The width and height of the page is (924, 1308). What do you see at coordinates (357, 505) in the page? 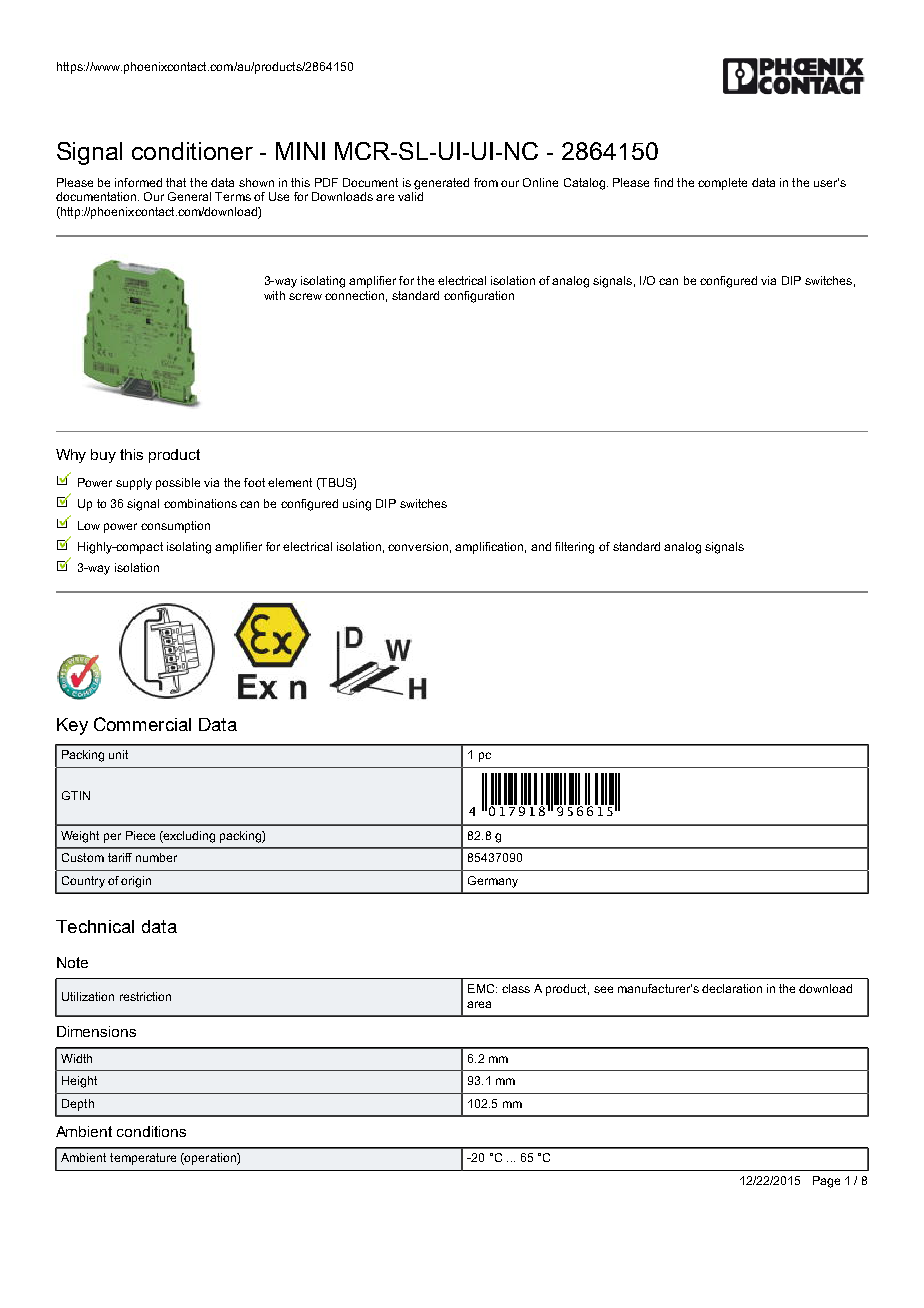
I see `using` at bounding box center [357, 505].
